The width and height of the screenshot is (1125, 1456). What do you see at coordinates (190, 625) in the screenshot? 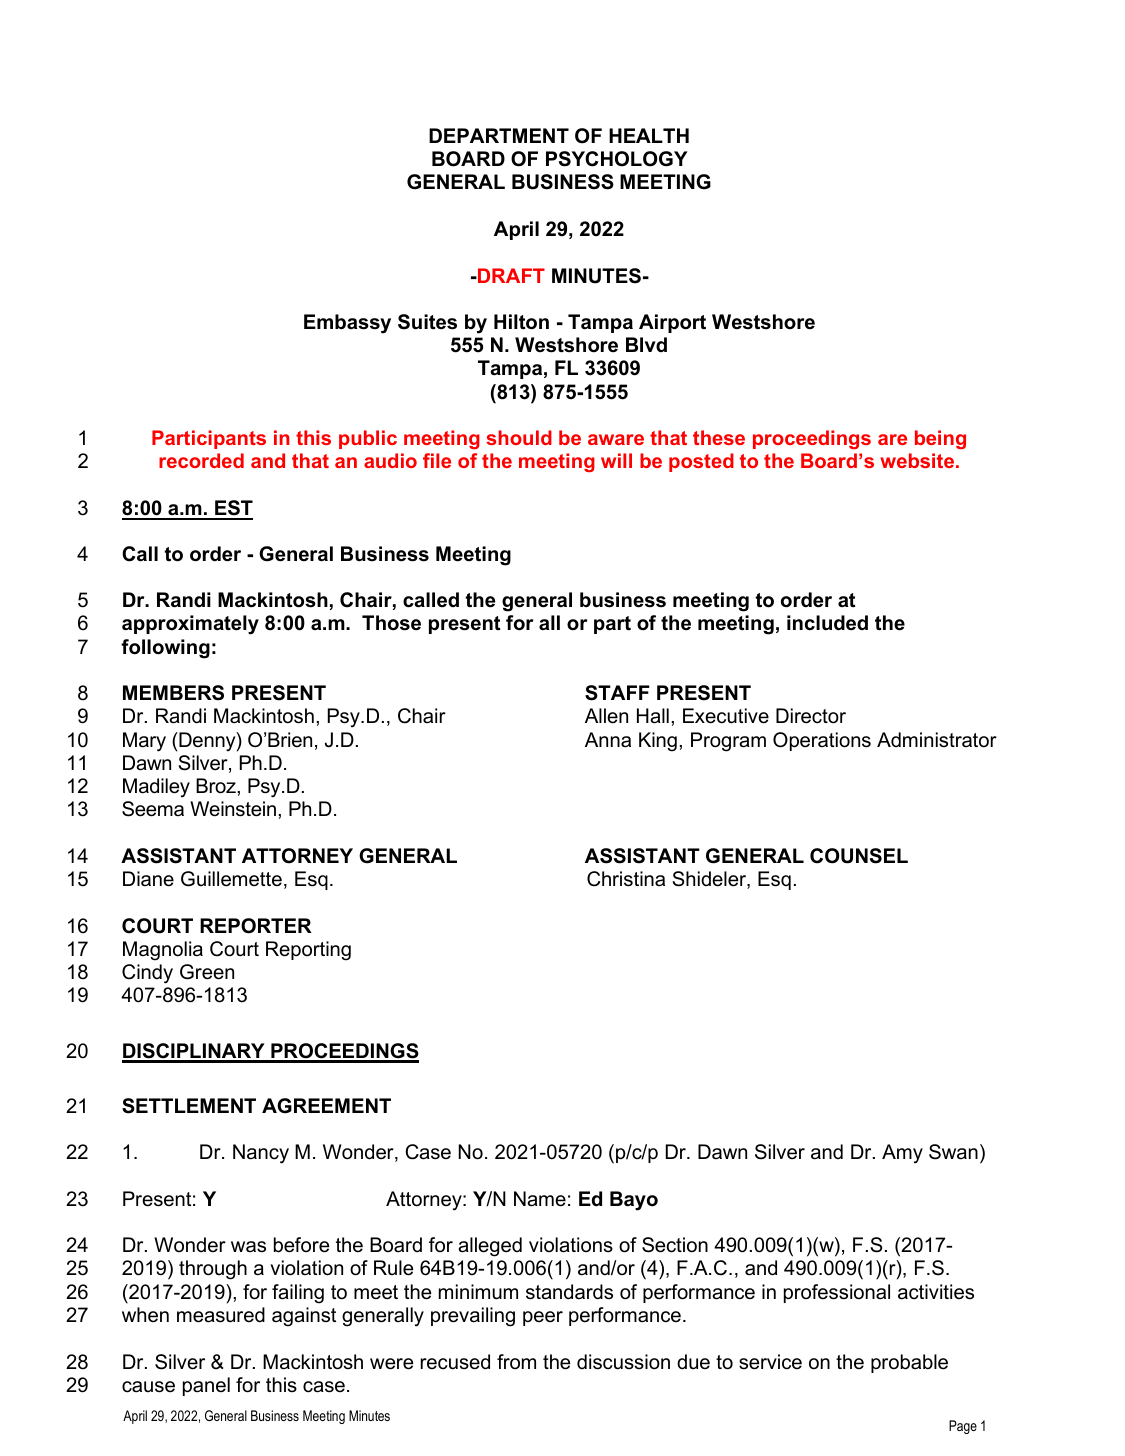
I see `approximately` at bounding box center [190, 625].
